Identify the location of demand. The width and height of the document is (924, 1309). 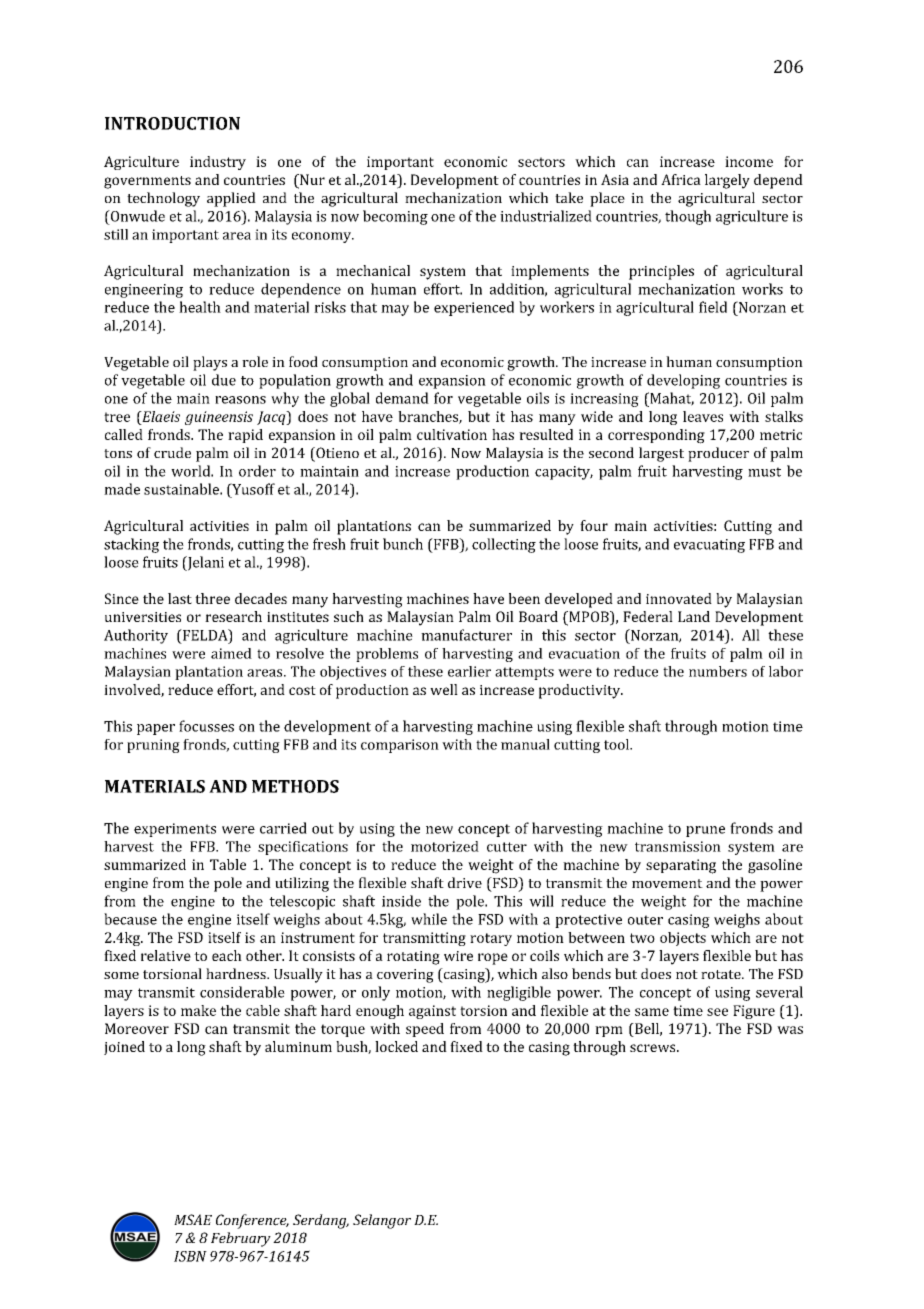
(402, 398).
